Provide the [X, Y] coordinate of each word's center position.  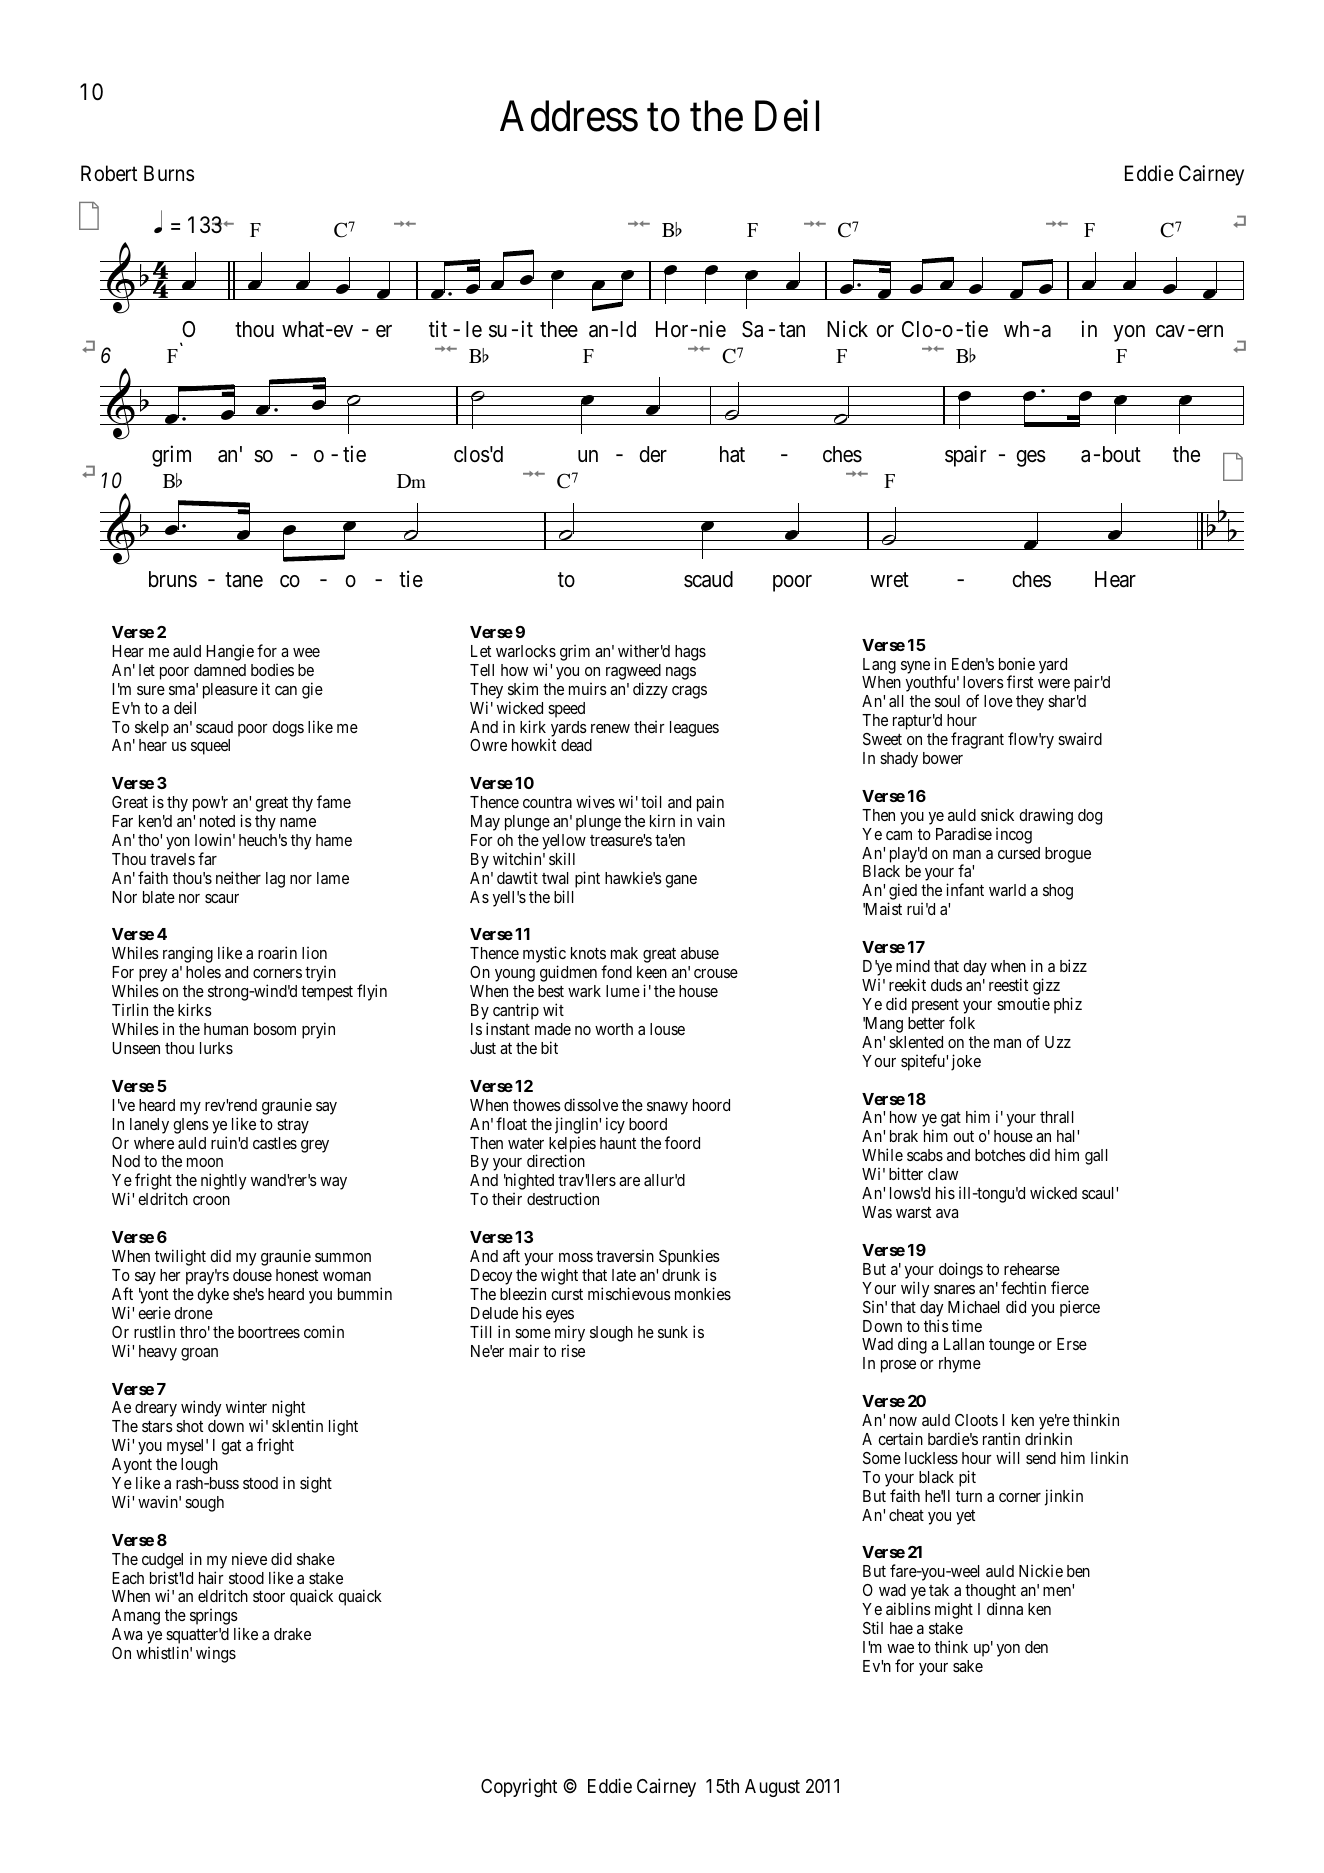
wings [216, 1654]
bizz [1073, 965]
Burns [169, 173]
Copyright [519, 1787]
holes [203, 972]
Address [569, 116]
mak [624, 953]
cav [1170, 331]
